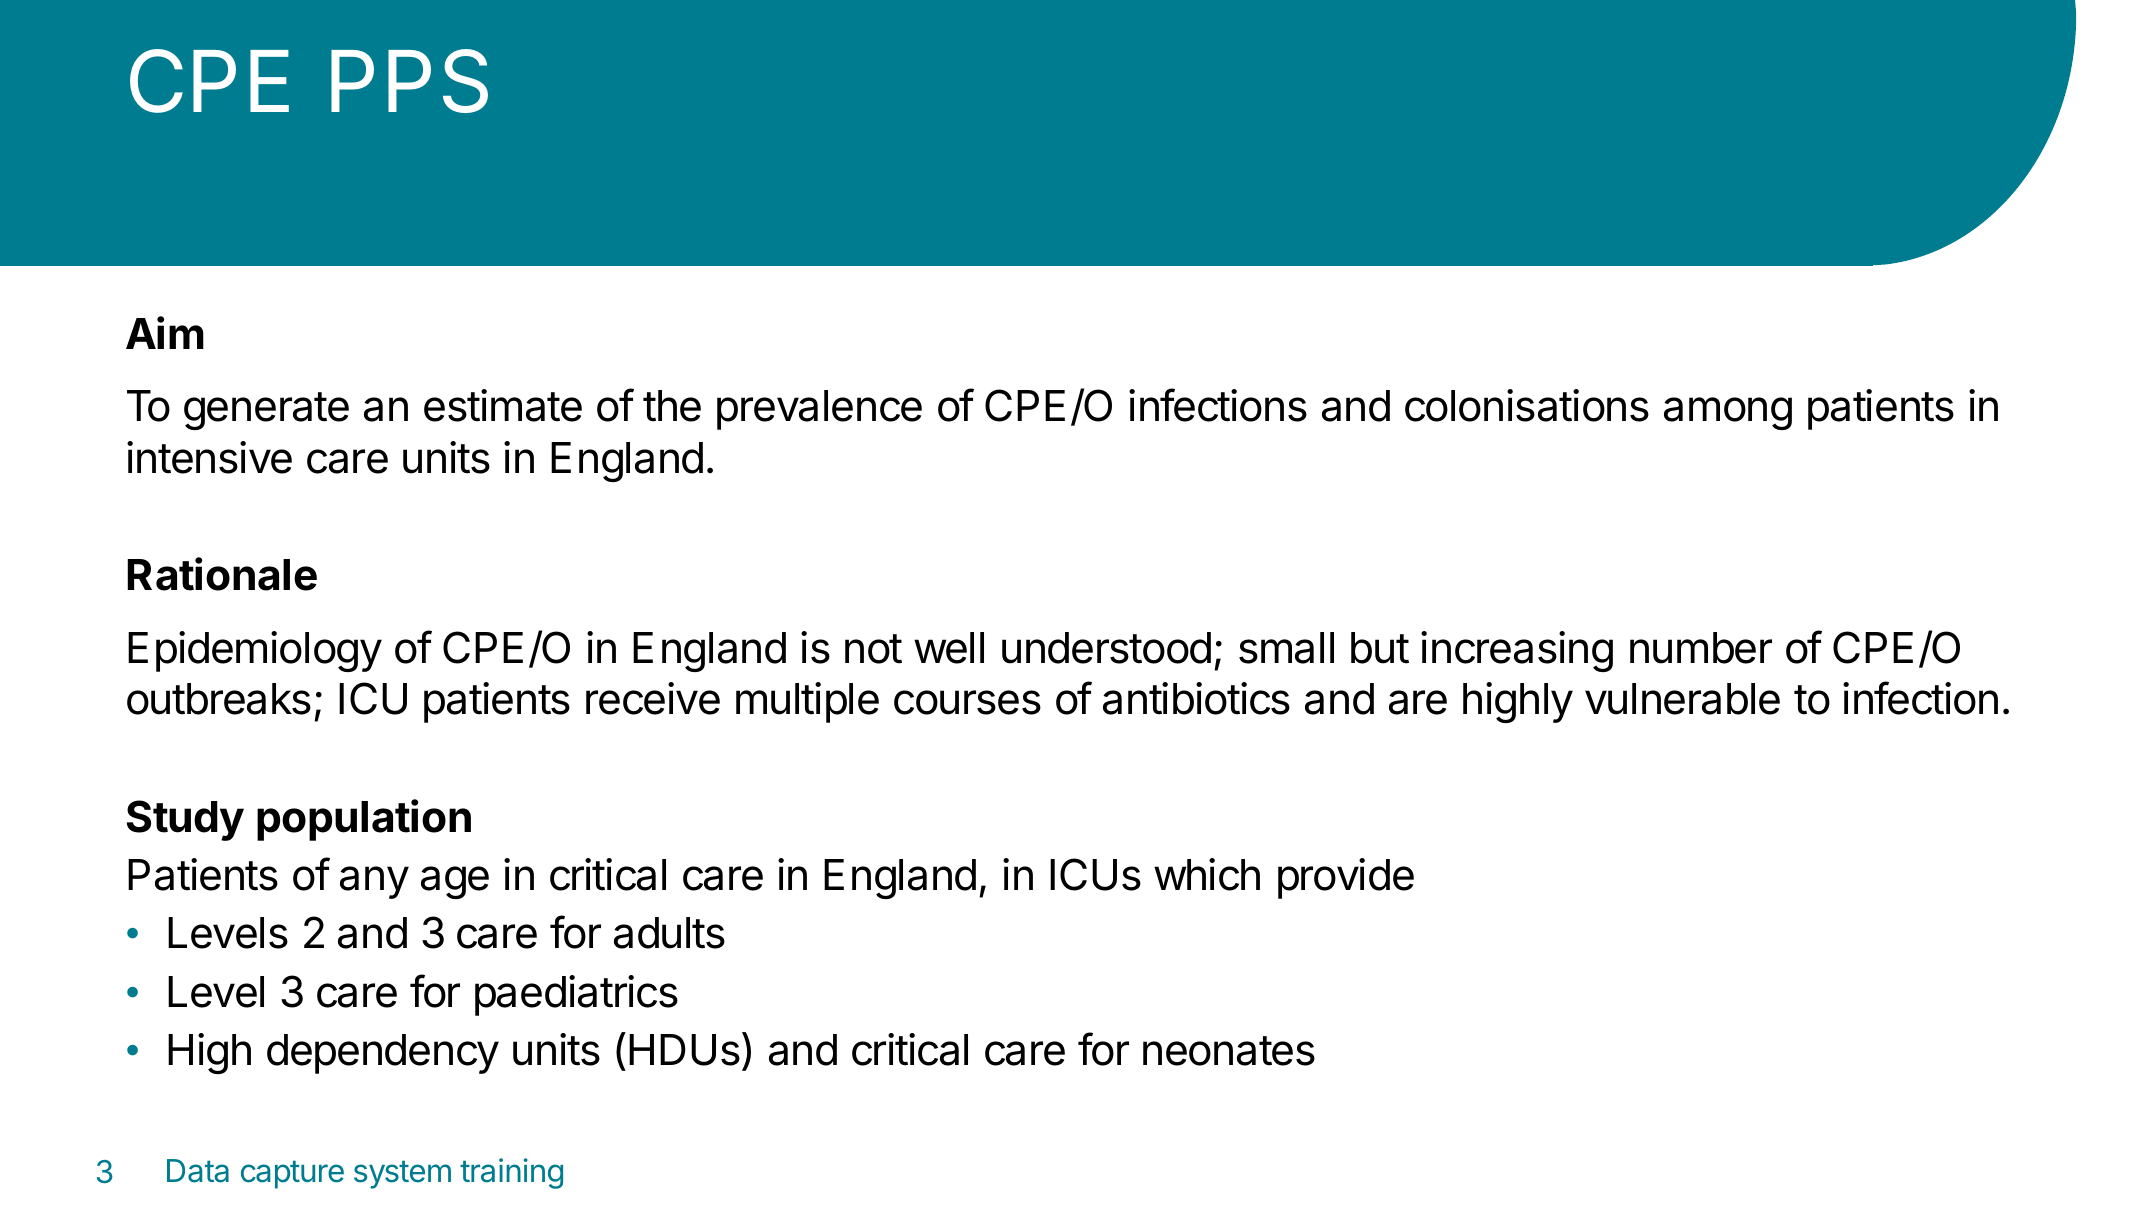 This screenshot has height=1213, width=2156. I want to click on system, so click(402, 1174).
